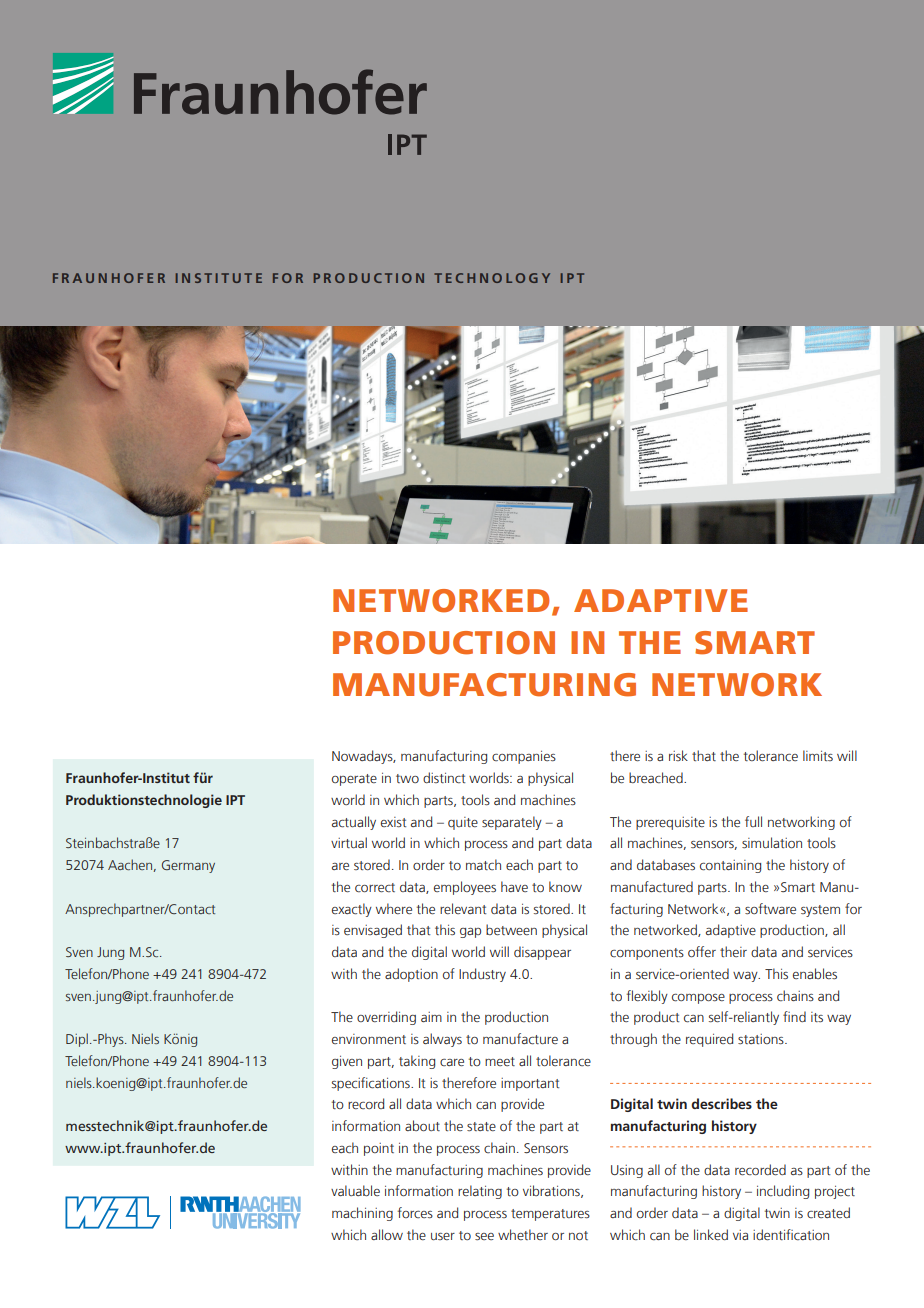 This document has width=924, height=1308. Describe the element at coordinates (444, 778) in the document. I see `distinct` at that location.
